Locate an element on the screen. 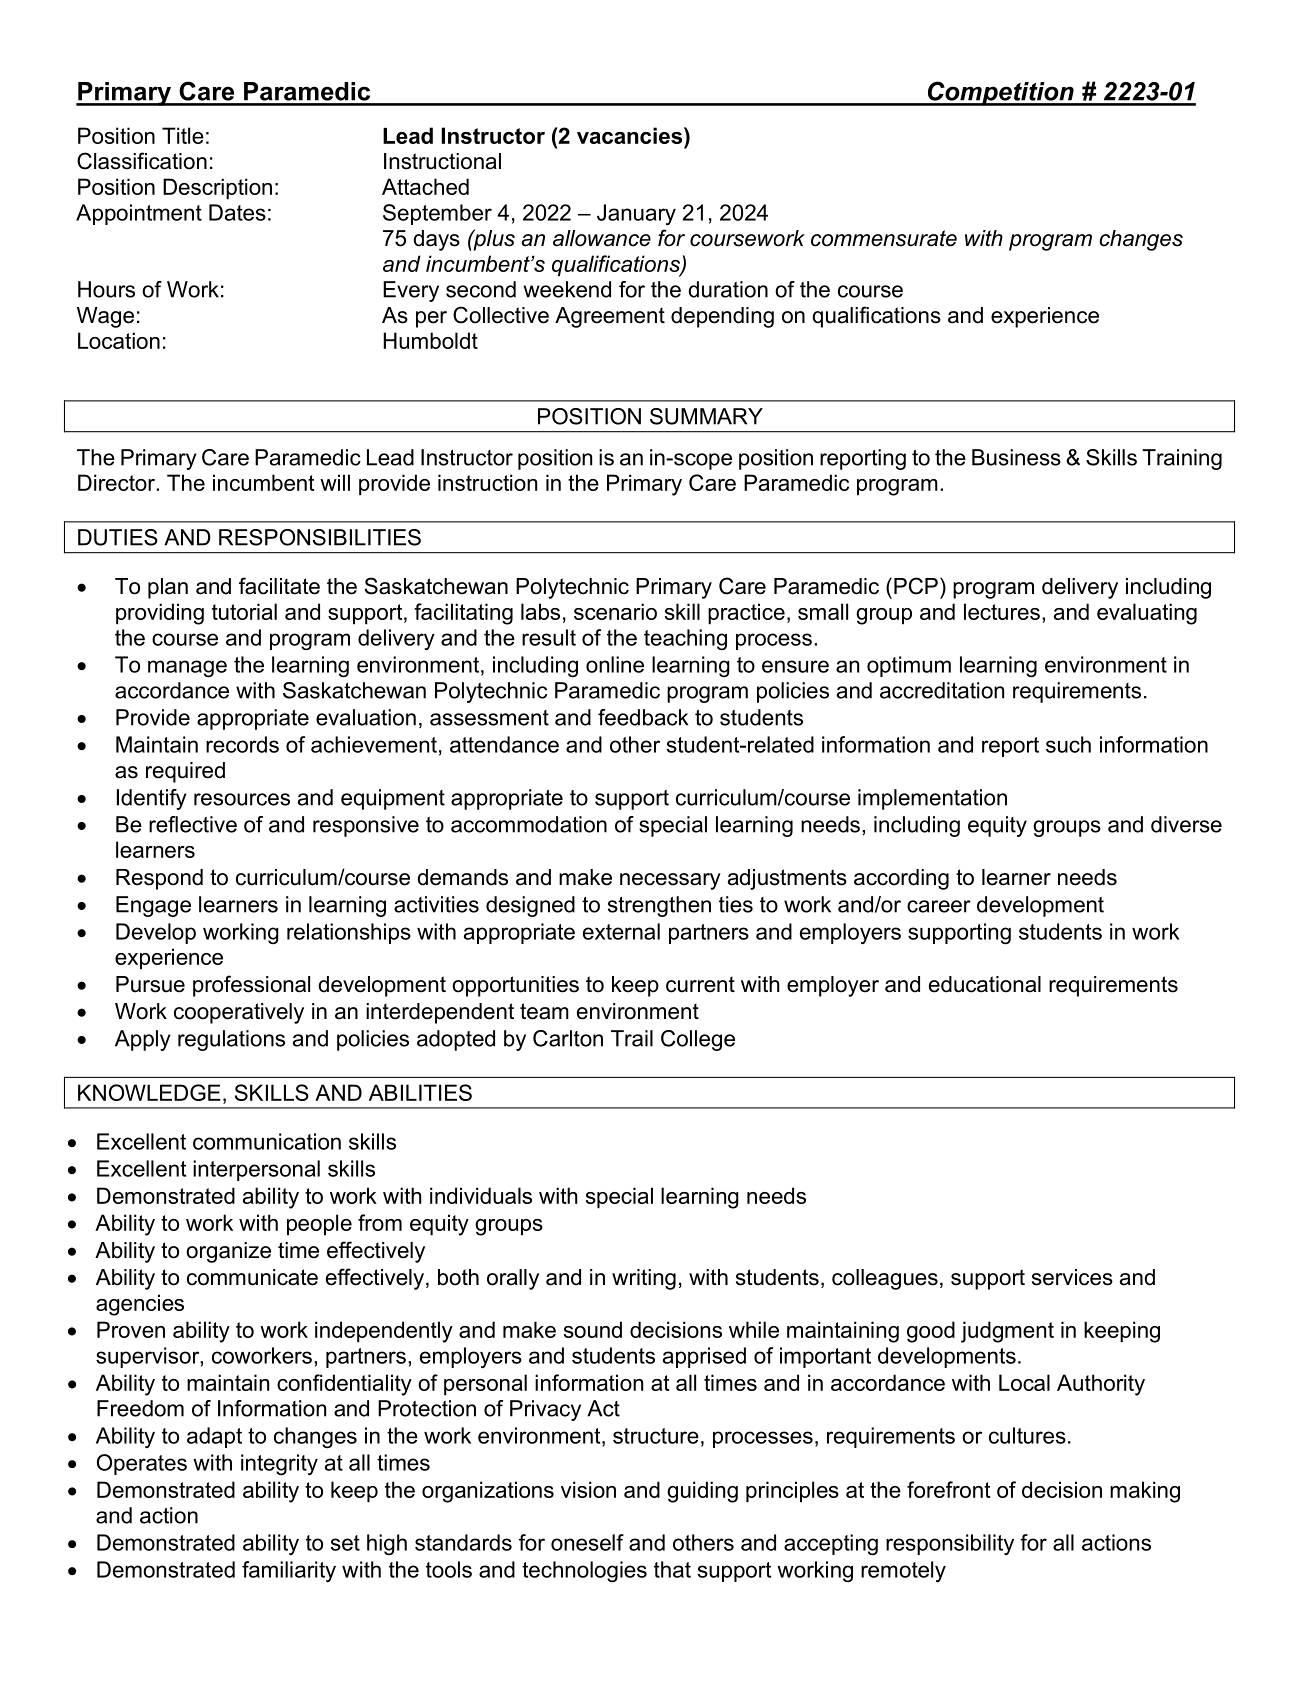 The image size is (1299, 1681). familiarity is located at coordinates (289, 1571).
